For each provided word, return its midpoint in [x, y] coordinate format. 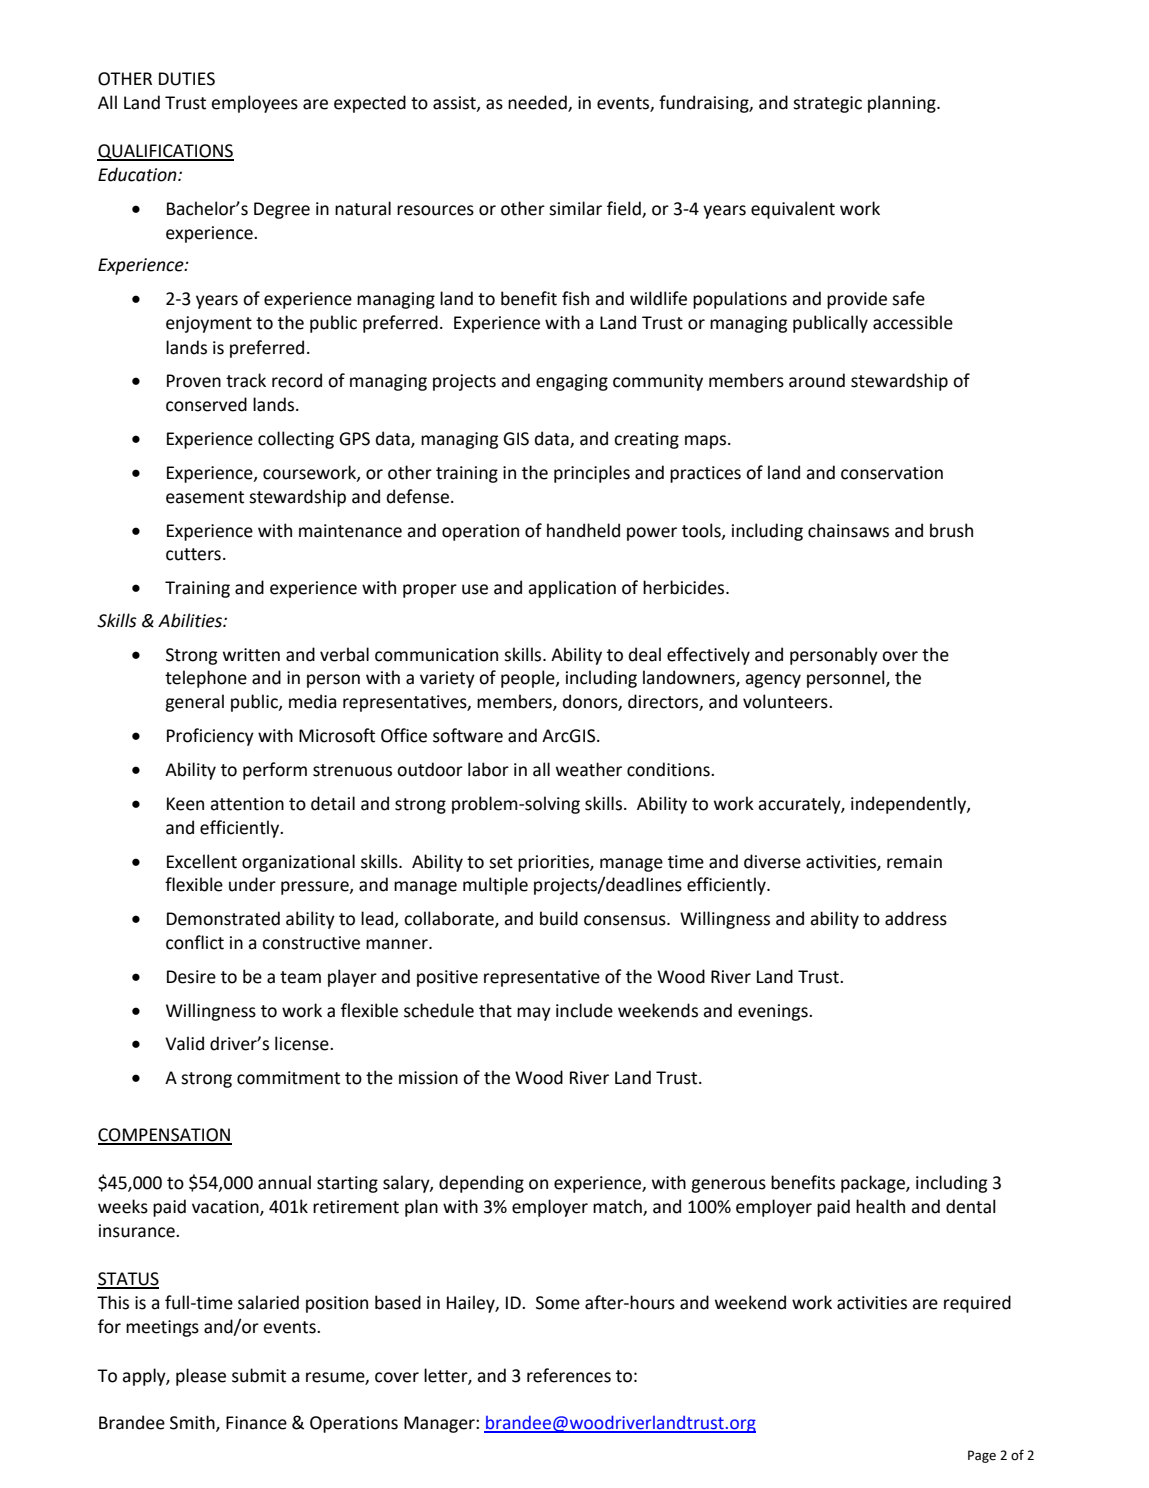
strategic [827, 104]
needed [538, 103]
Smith [193, 1423]
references [569, 1375]
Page [982, 1456]
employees [254, 104]
